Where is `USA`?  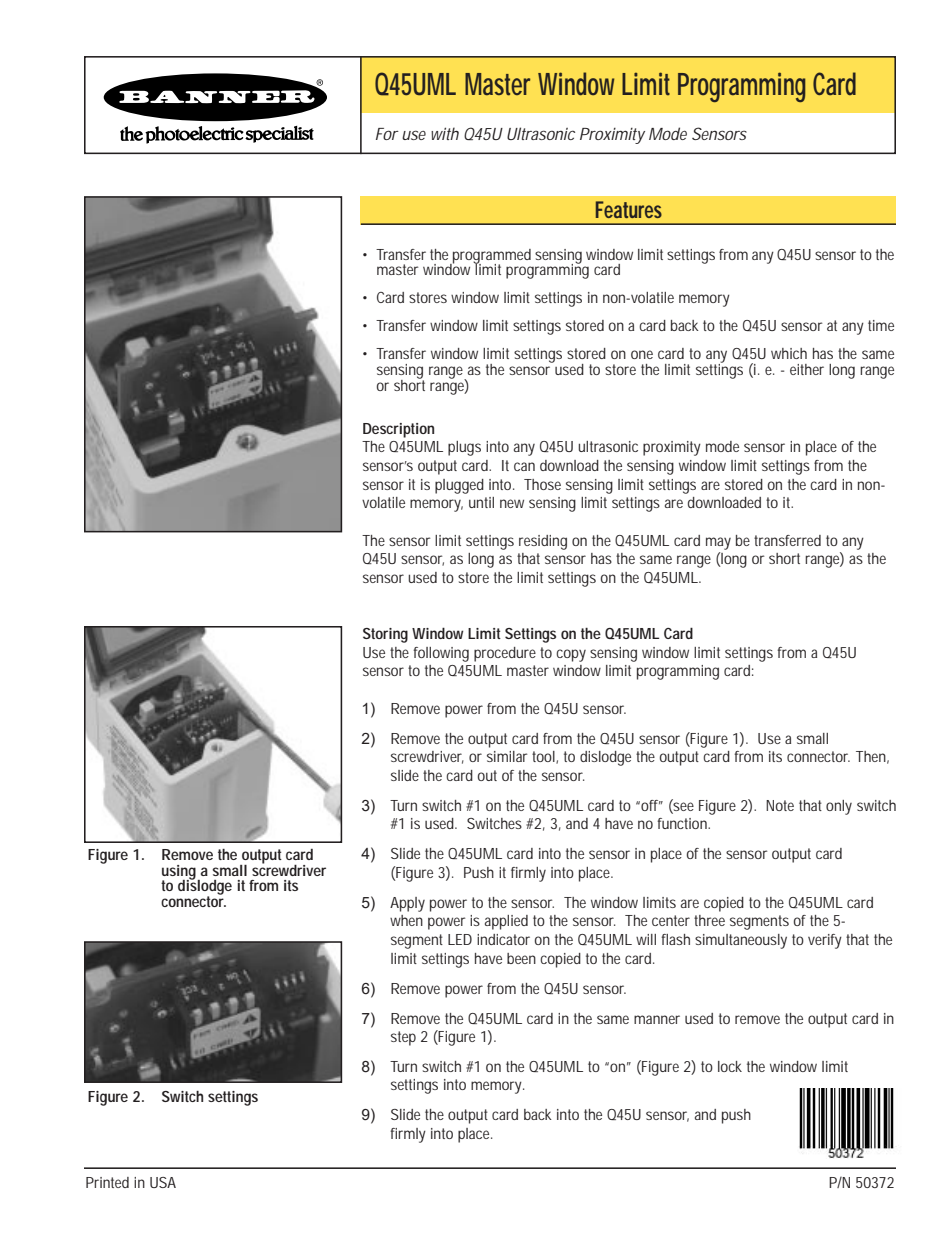
USA is located at coordinates (163, 1182).
